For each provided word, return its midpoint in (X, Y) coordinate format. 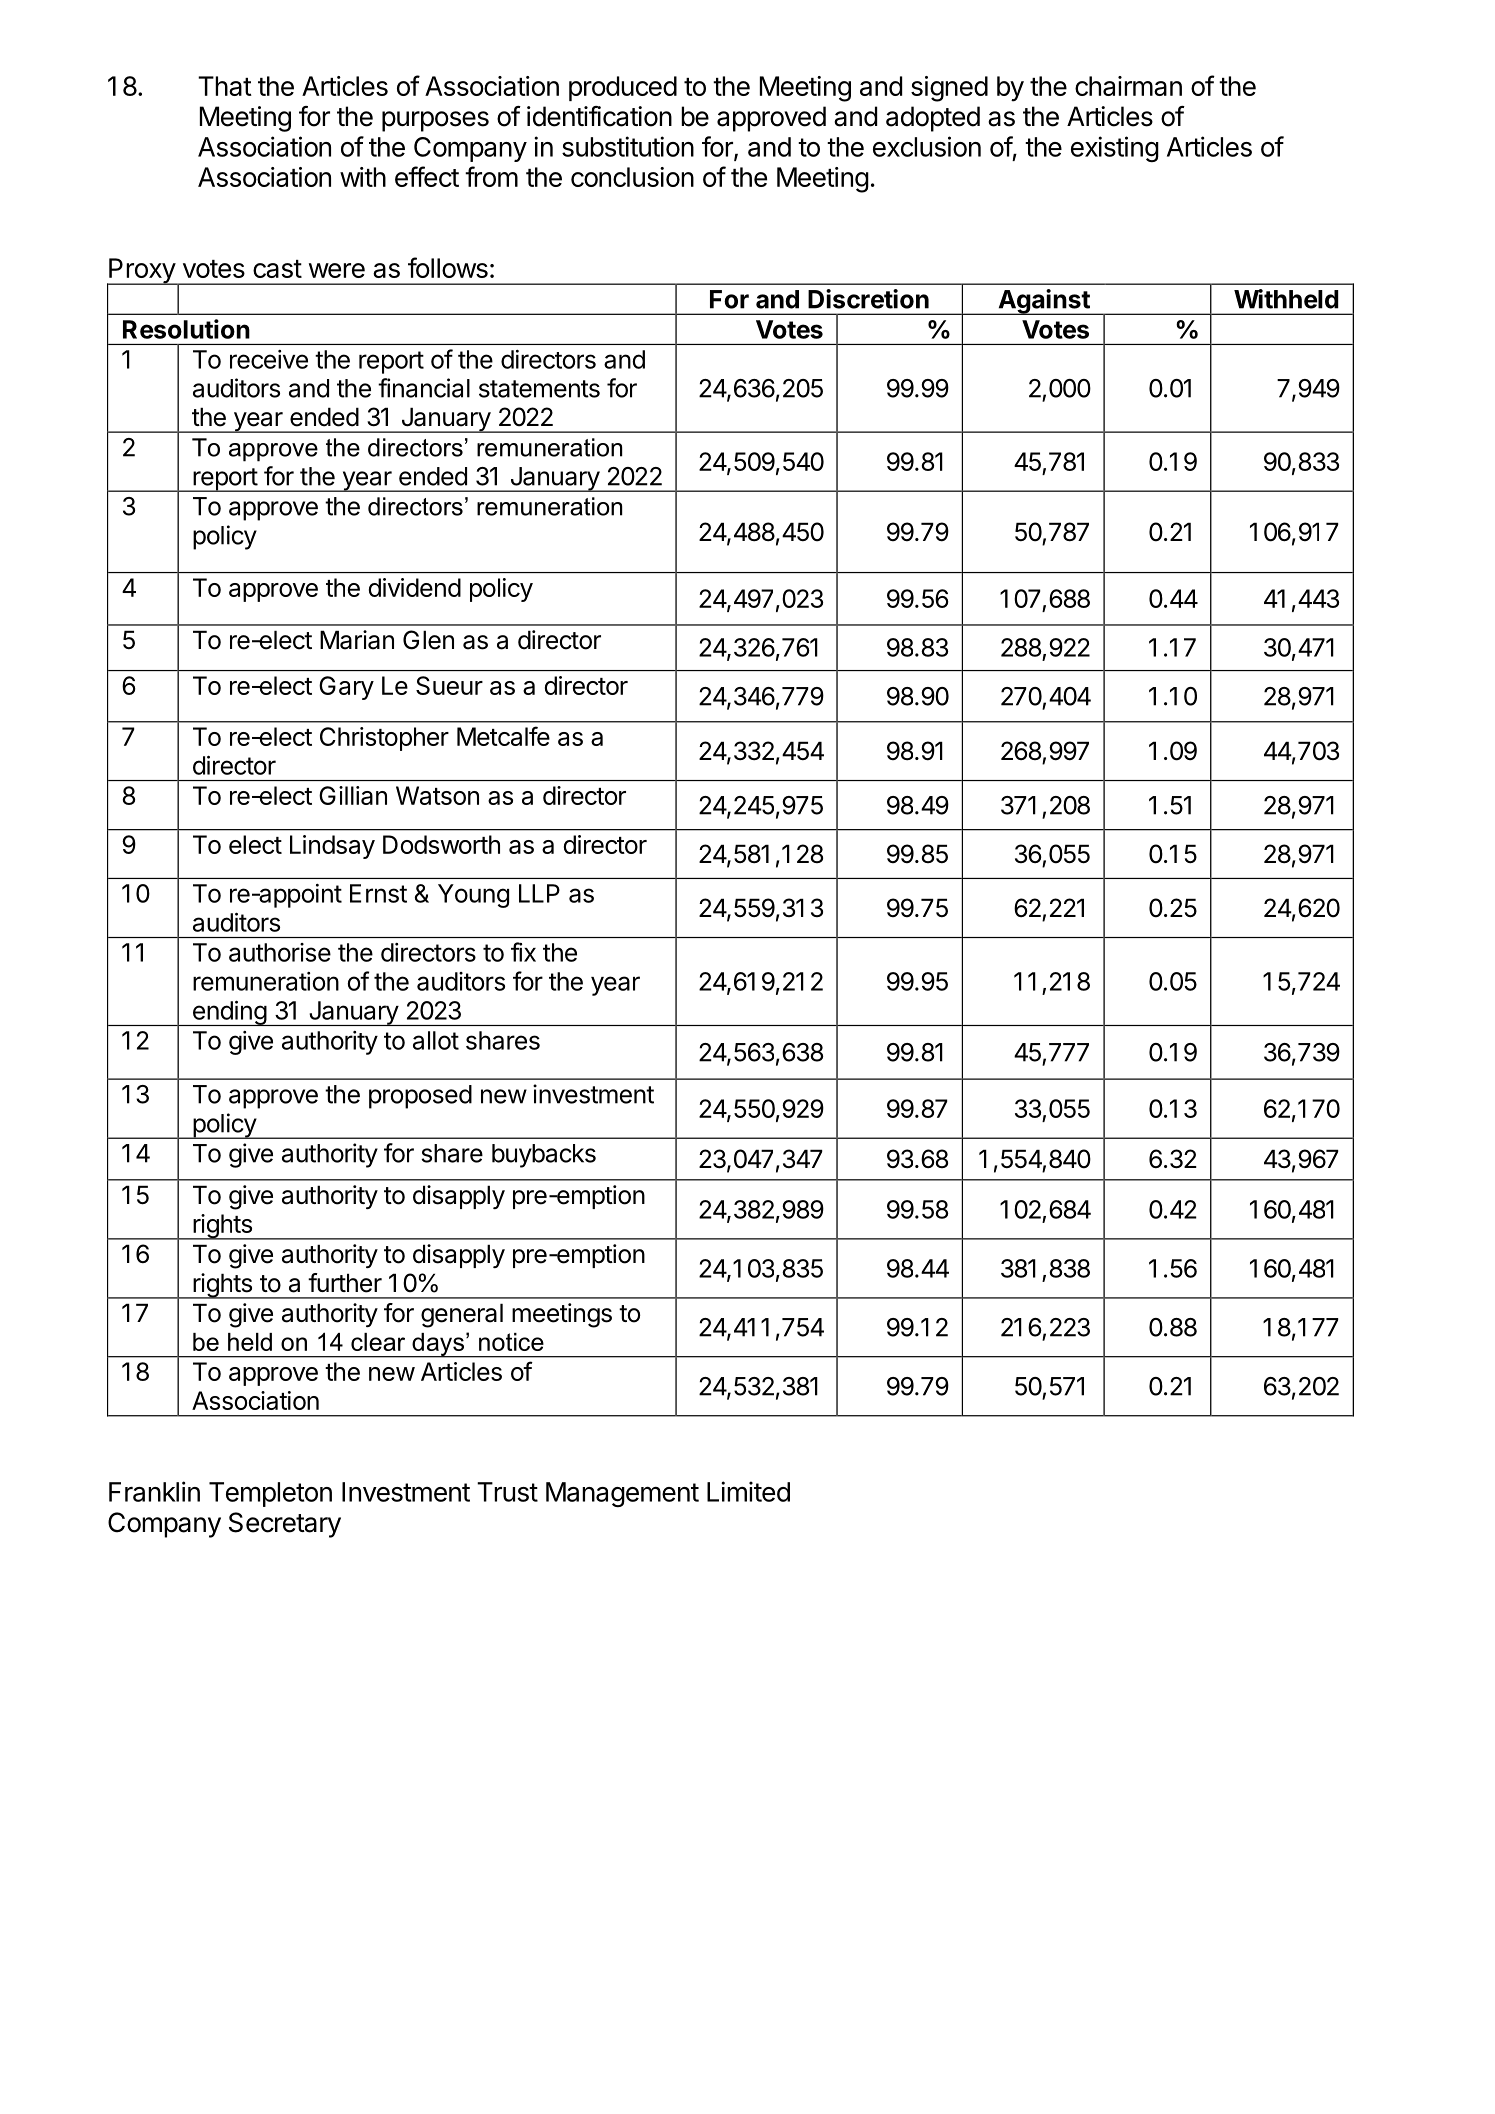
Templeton (270, 1494)
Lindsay (332, 847)
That (225, 86)
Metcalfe (503, 736)
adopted (933, 119)
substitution (628, 146)
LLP (539, 893)
